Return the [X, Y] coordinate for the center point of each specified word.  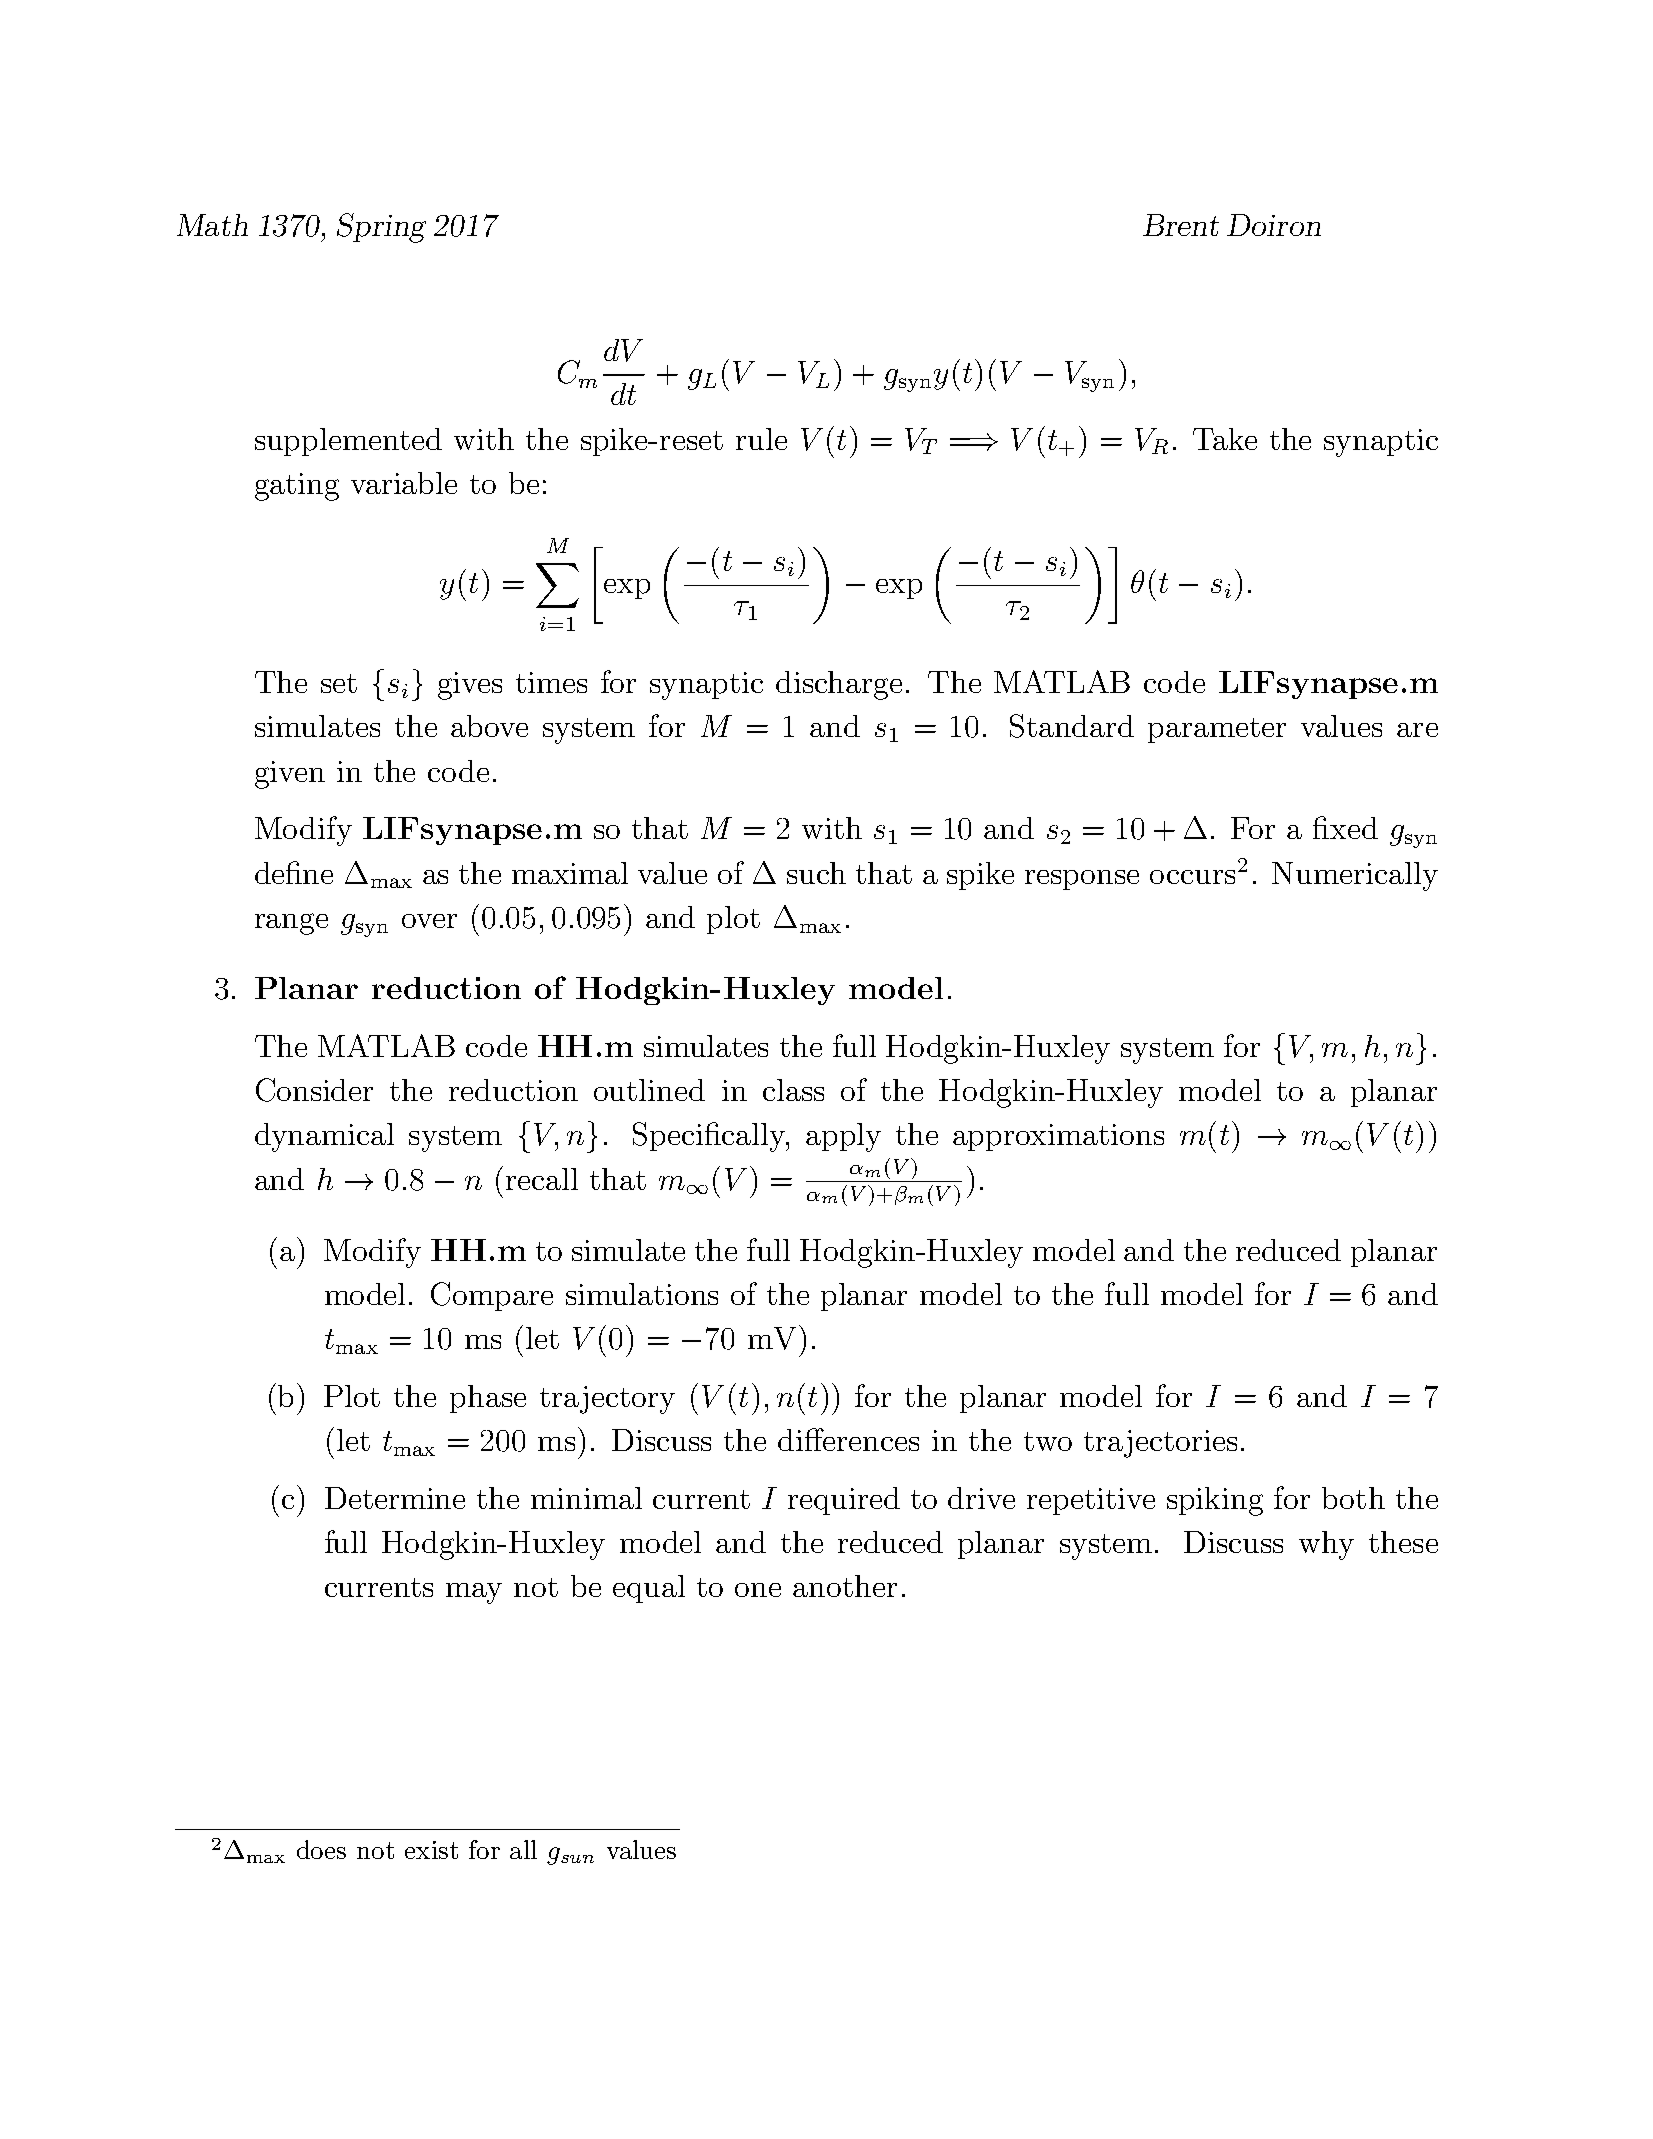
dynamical [324, 1137]
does [321, 1849]
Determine [395, 1498]
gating [297, 487]
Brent [1181, 225]
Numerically [1355, 876]
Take [1225, 439]
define [294, 872]
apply [843, 1137]
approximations [1058, 1137]
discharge [839, 685]
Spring [381, 228]
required [844, 1501]
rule [761, 439]
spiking [1215, 1501]
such [816, 873]
